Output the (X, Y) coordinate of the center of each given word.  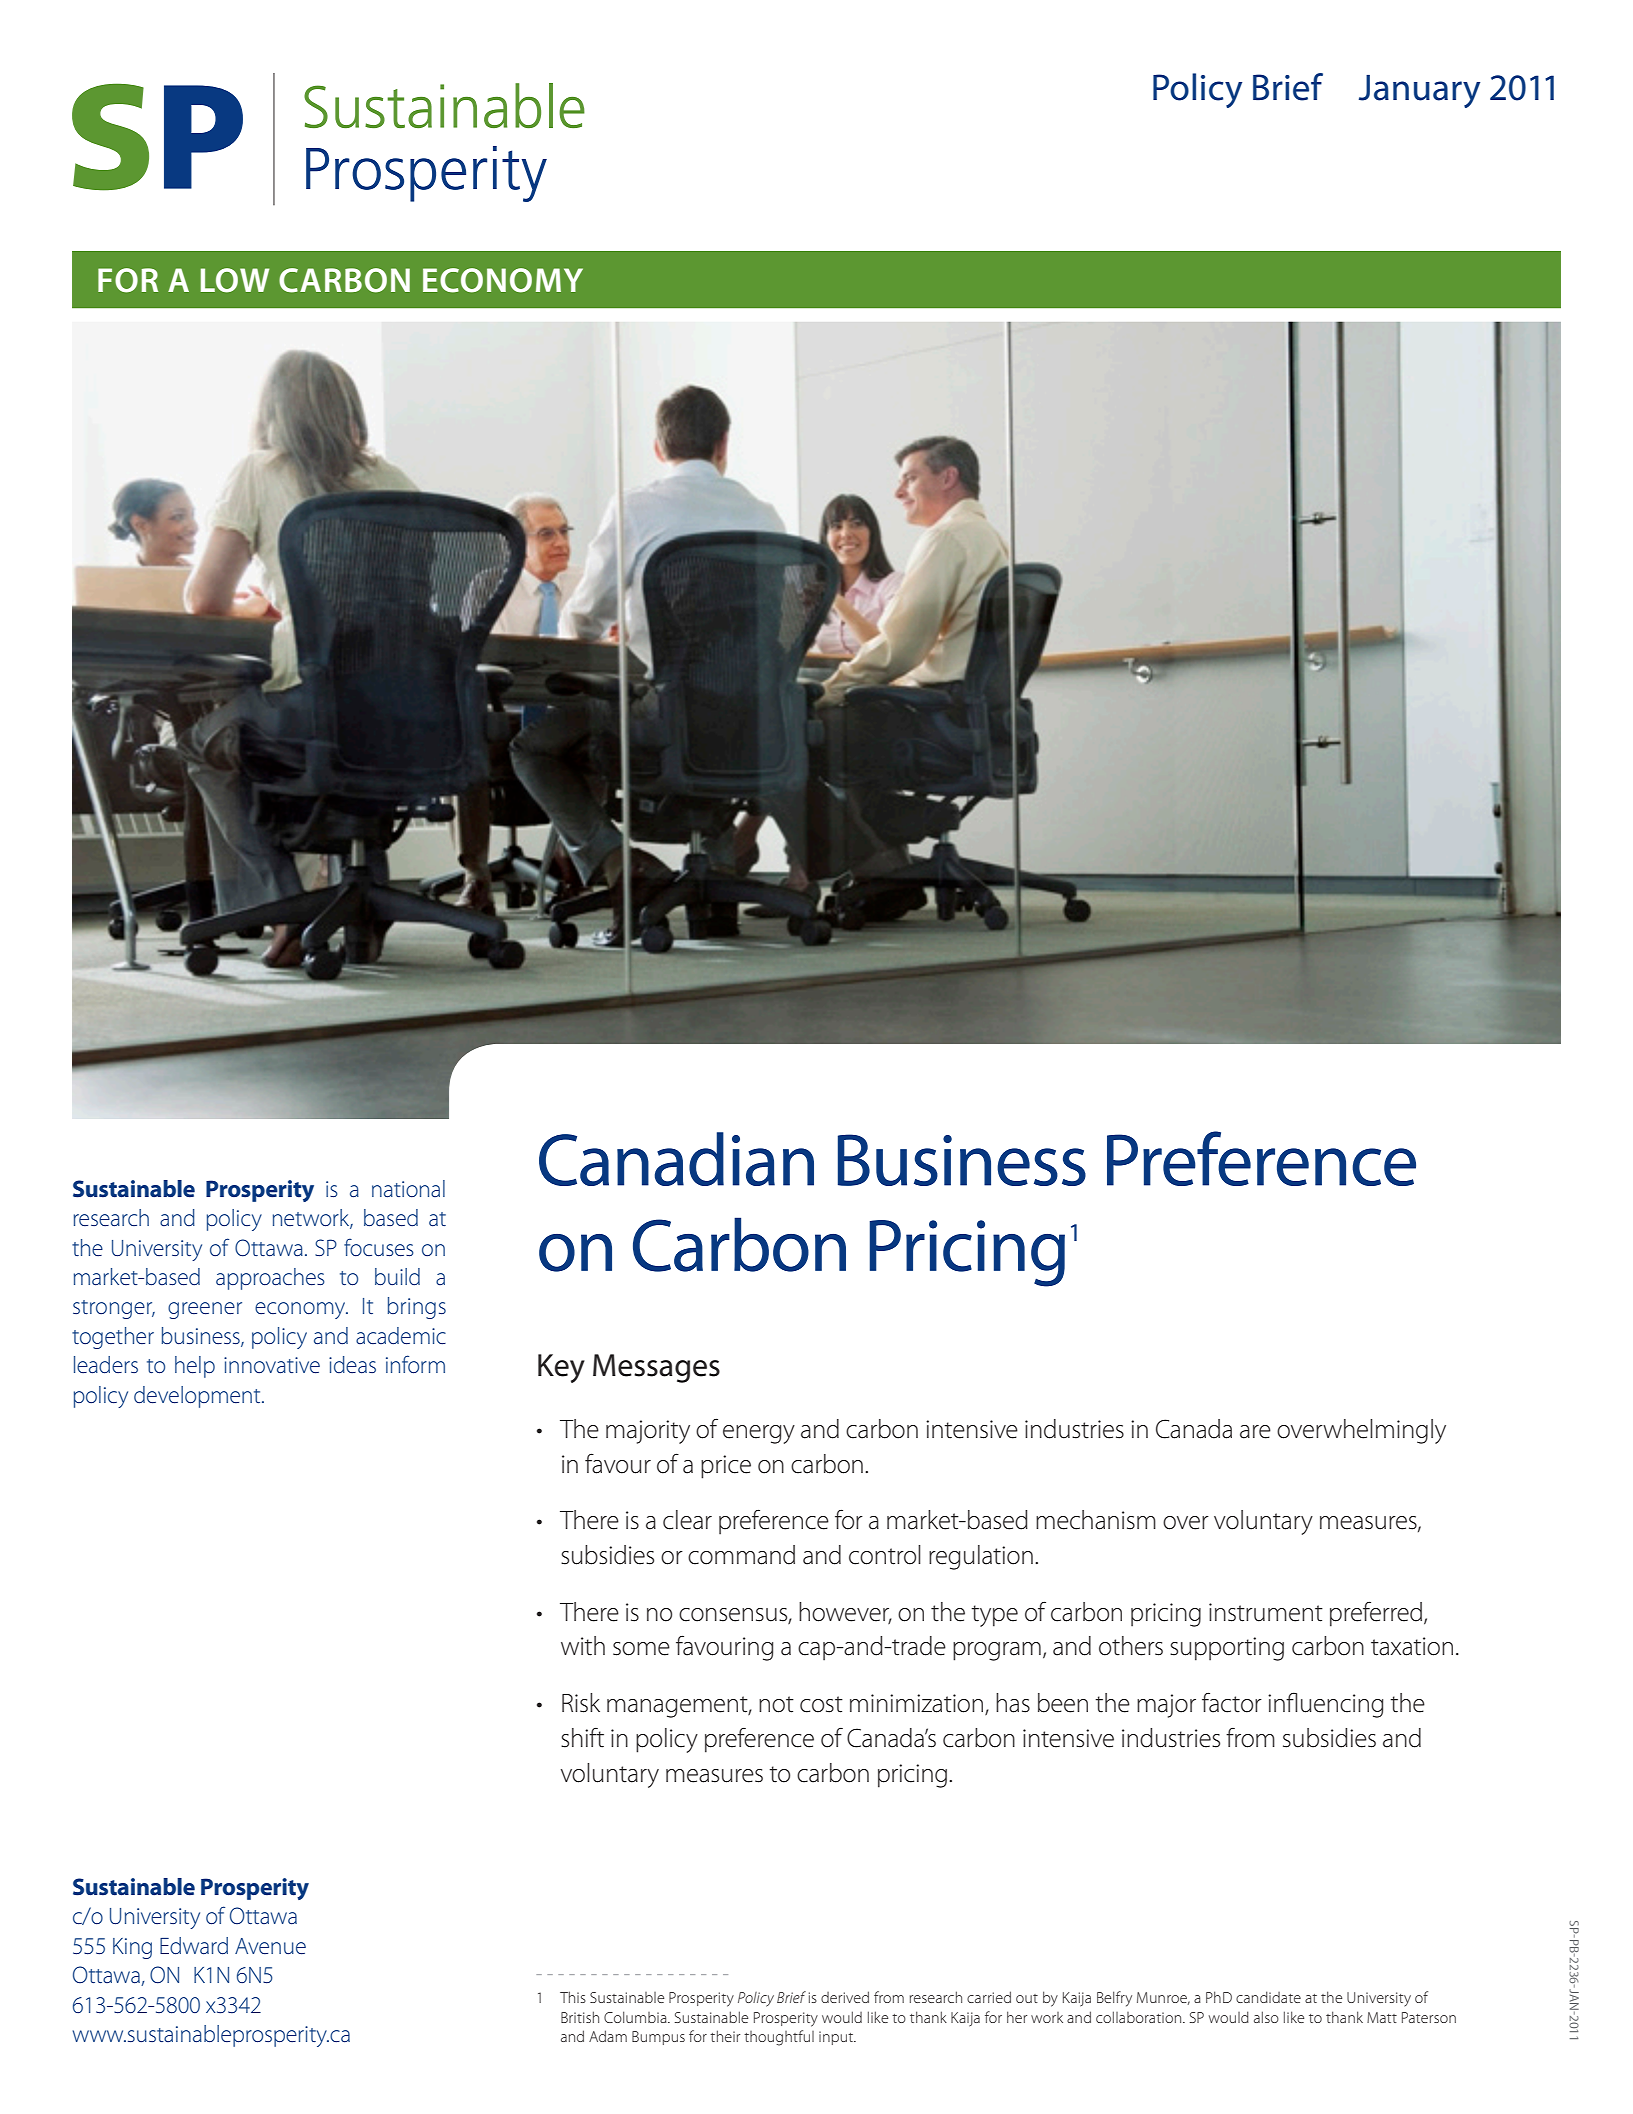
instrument (1266, 1612)
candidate (1268, 1997)
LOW (235, 280)
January (1419, 91)
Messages (656, 1368)
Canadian (676, 1159)
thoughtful (779, 2038)
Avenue (270, 1946)
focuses (379, 1247)
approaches (270, 1279)
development (198, 1397)
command (741, 1555)
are (1255, 1432)
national (408, 1188)
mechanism (1096, 1520)
